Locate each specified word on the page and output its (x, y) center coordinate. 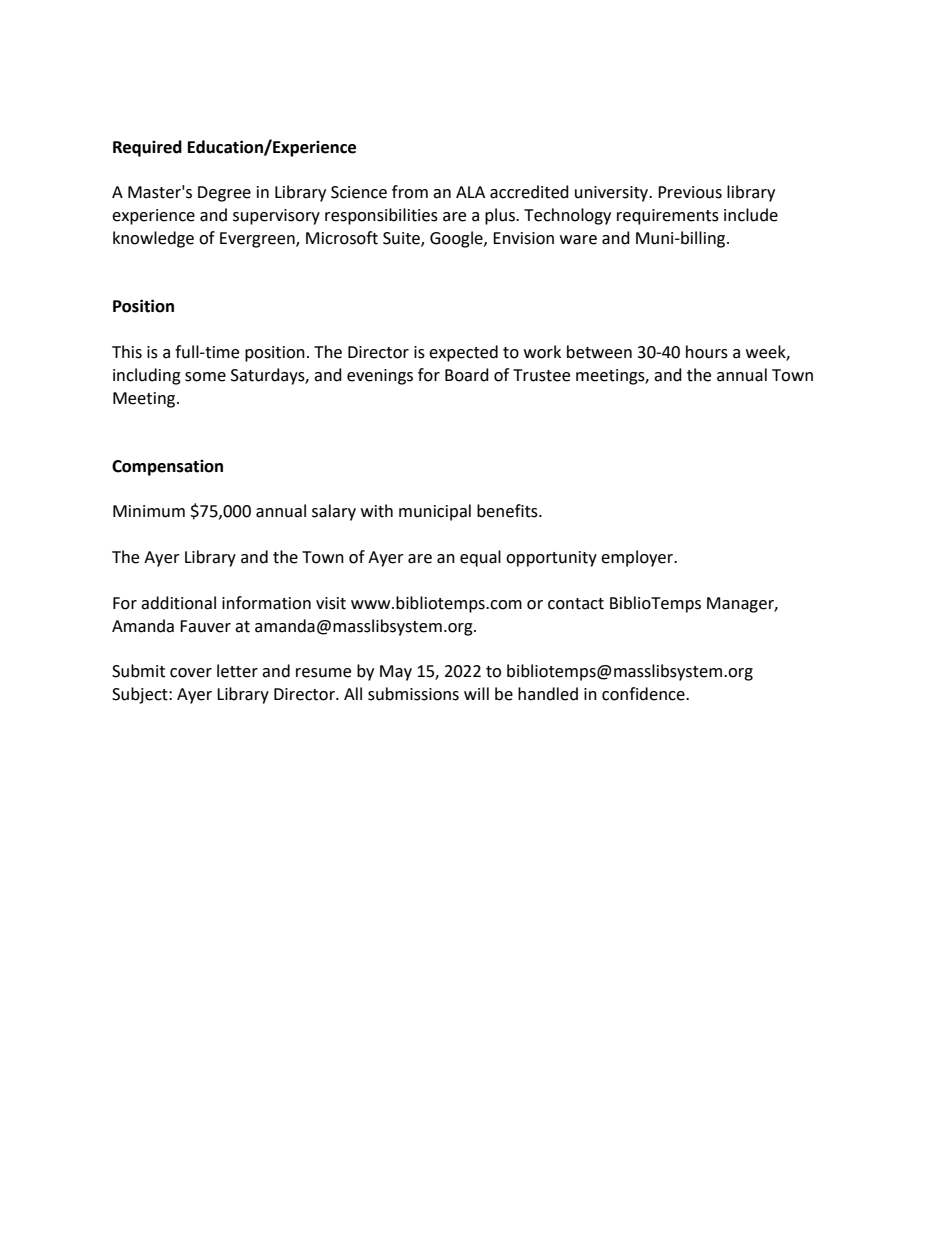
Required (147, 148)
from (410, 192)
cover (191, 673)
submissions (413, 694)
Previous (690, 192)
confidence (644, 694)
